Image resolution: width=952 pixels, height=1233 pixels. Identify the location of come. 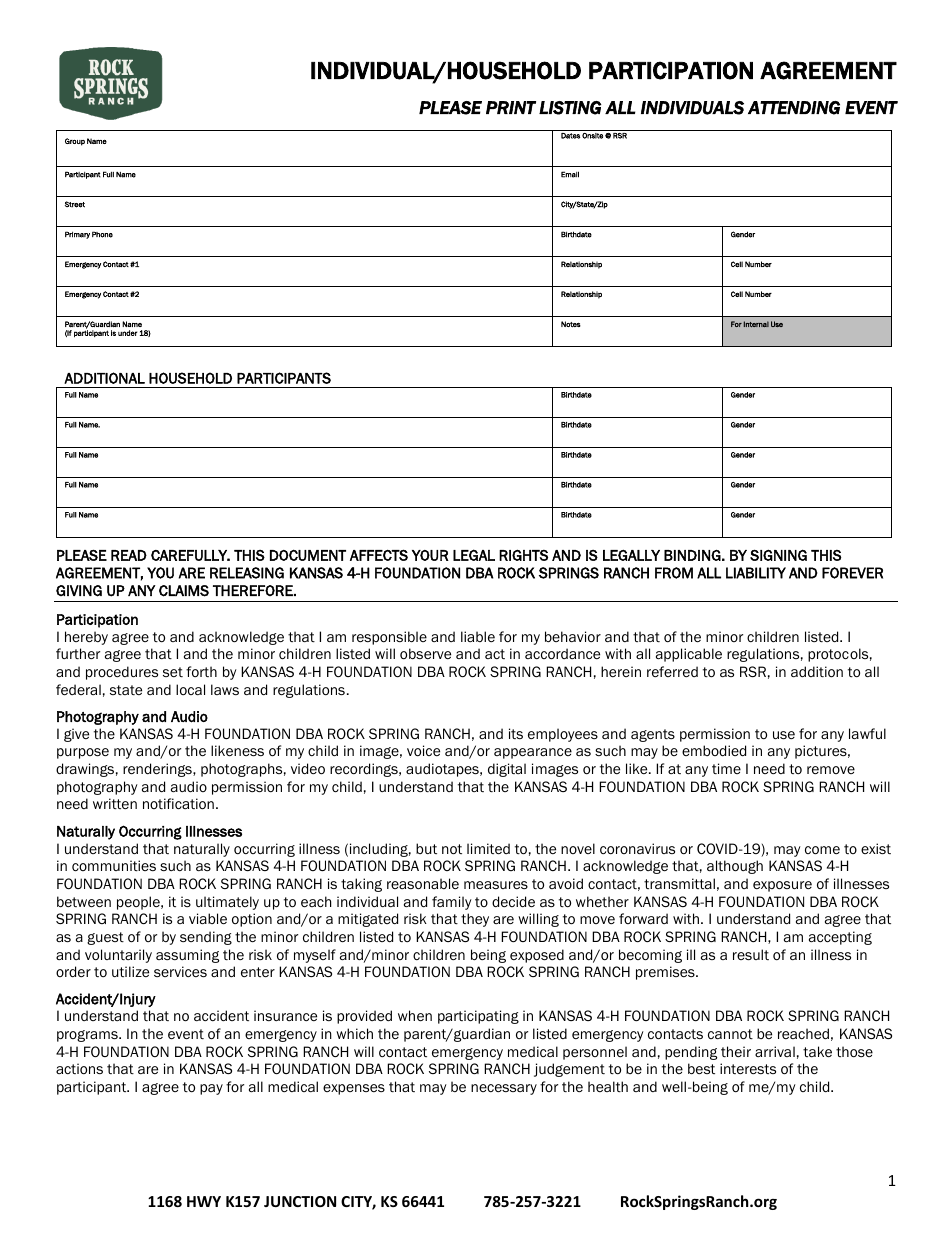
(822, 850).
